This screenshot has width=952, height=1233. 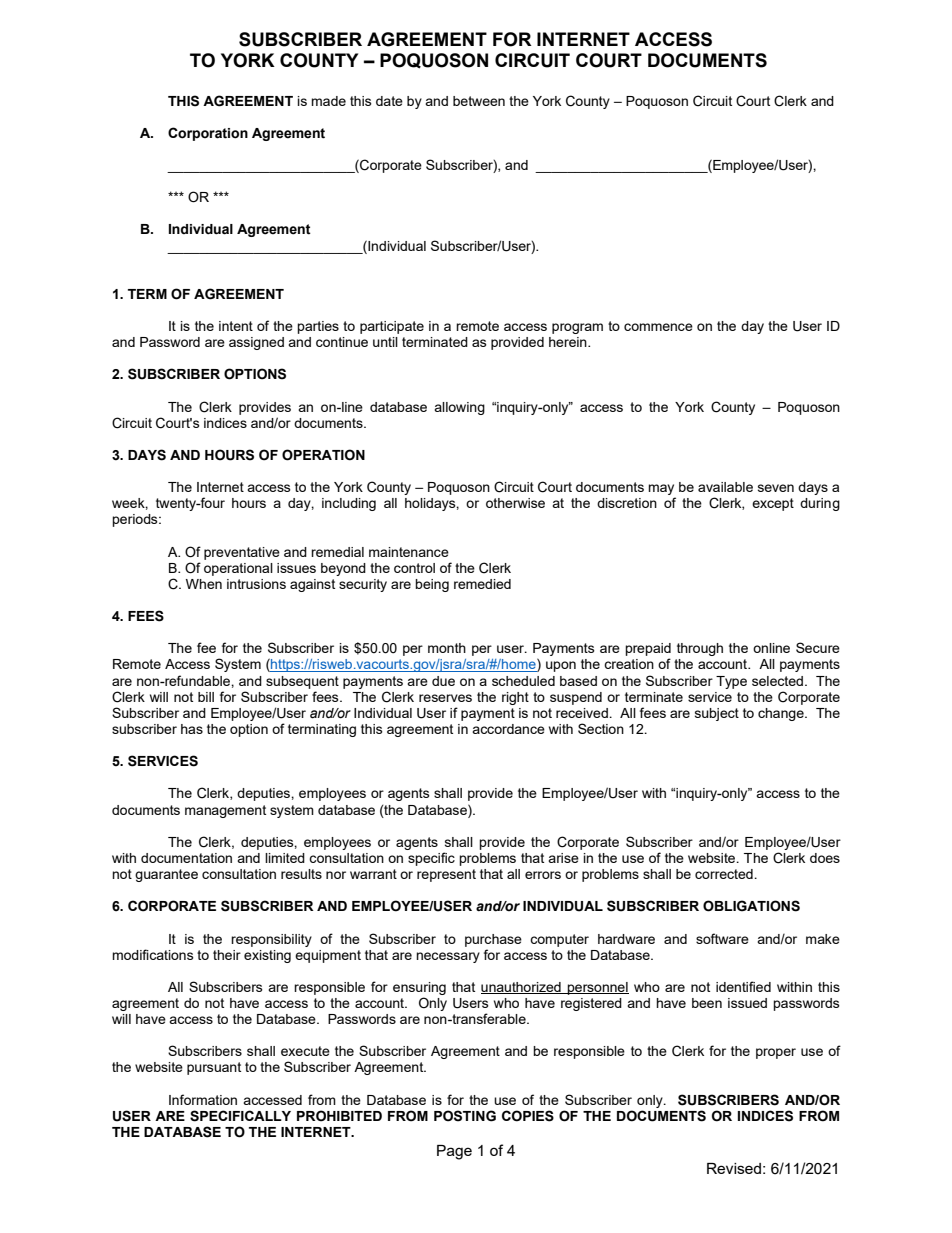 I want to click on Corporation, so click(x=208, y=134).
